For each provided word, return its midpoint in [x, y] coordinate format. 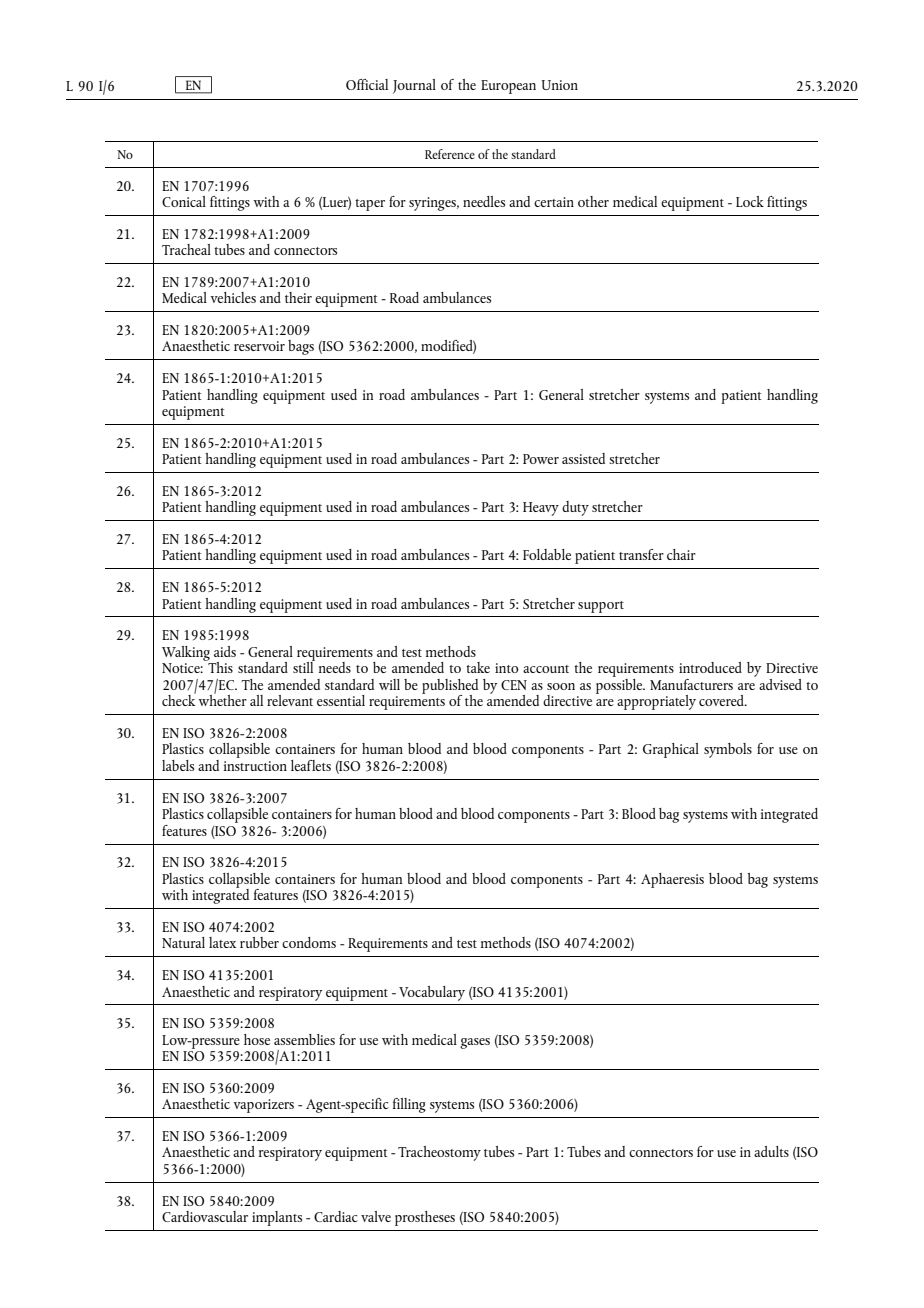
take [478, 667]
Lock [750, 201]
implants [277, 1218]
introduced [710, 667]
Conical [184, 201]
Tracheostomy [439, 1153]
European [508, 87]
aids [225, 651]
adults [771, 1151]
